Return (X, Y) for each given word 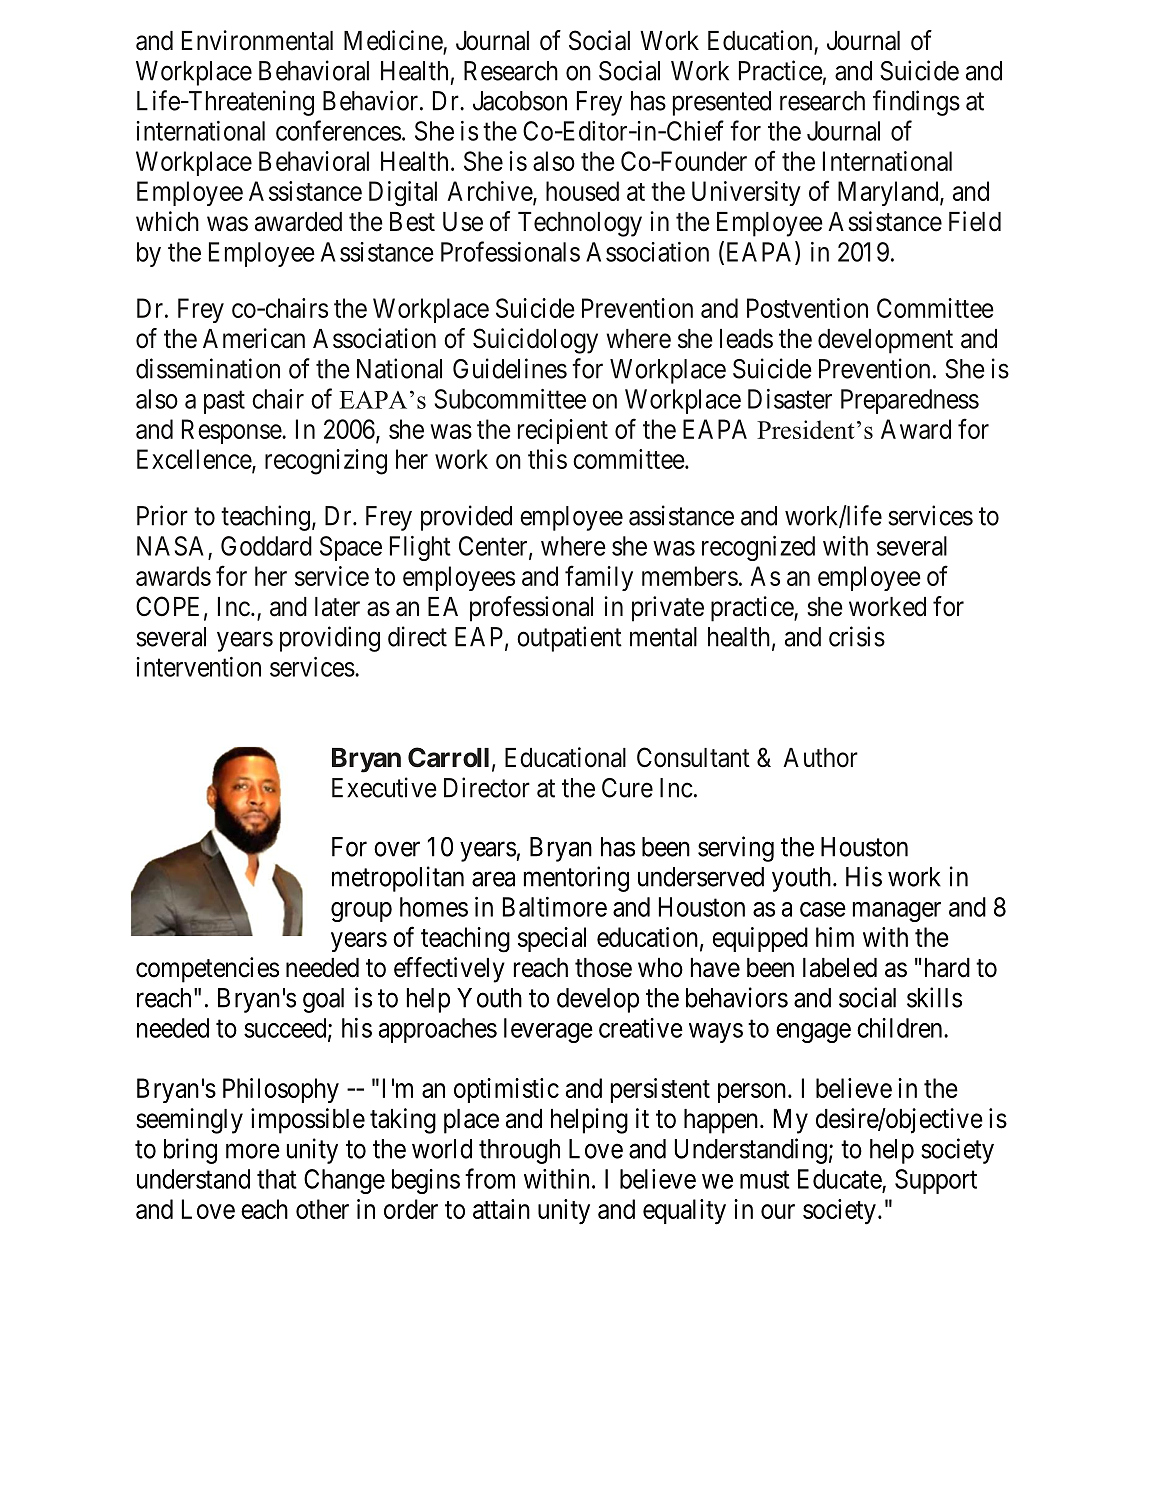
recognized (758, 548)
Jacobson (520, 101)
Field (975, 221)
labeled (840, 968)
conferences (338, 130)
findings (916, 103)
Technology (580, 224)
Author (820, 758)
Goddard (266, 546)
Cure (627, 788)
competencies (207, 970)
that (277, 1179)
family (599, 578)
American (254, 338)
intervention (199, 667)
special (552, 939)
